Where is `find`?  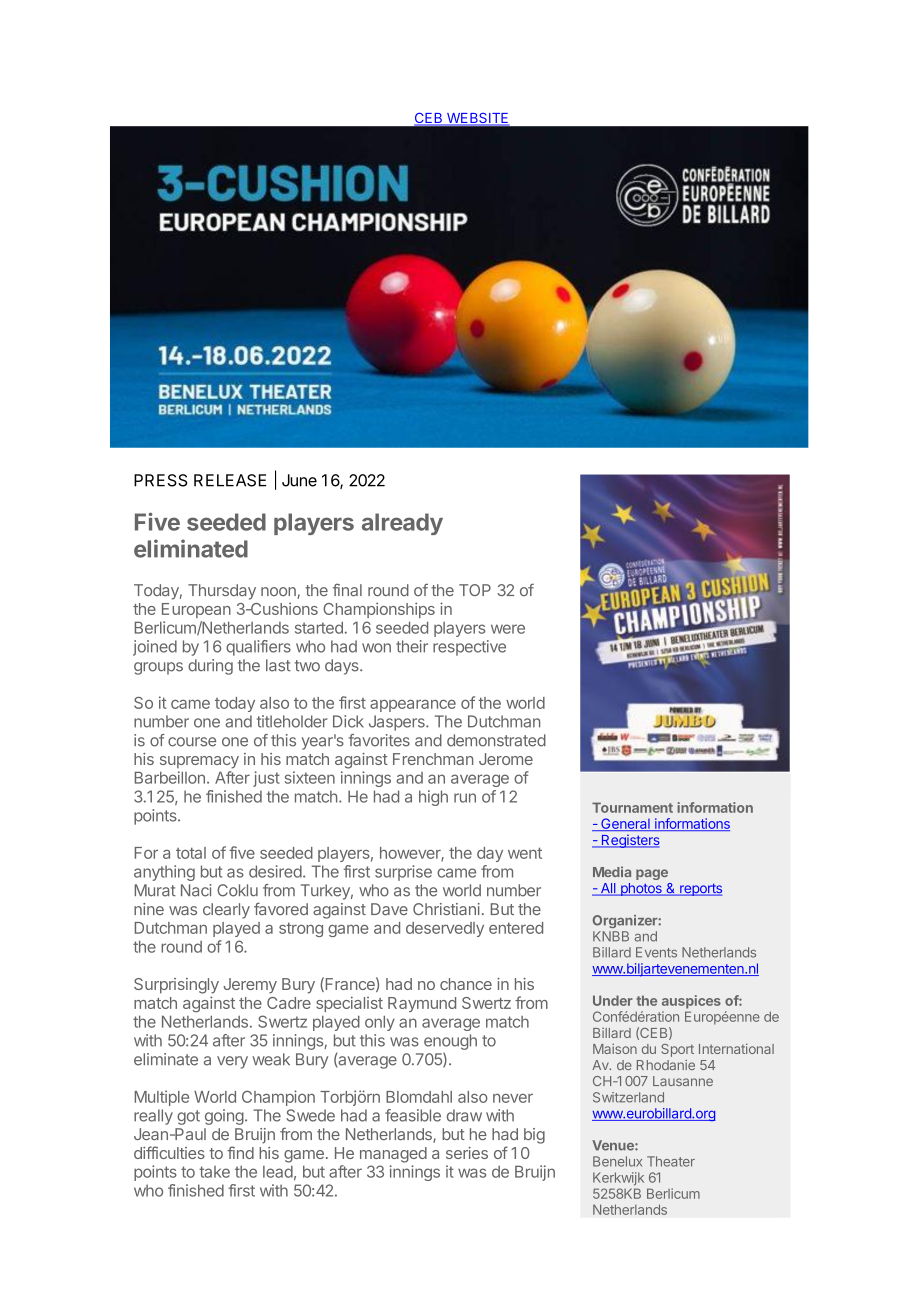 find is located at coordinates (240, 1152).
